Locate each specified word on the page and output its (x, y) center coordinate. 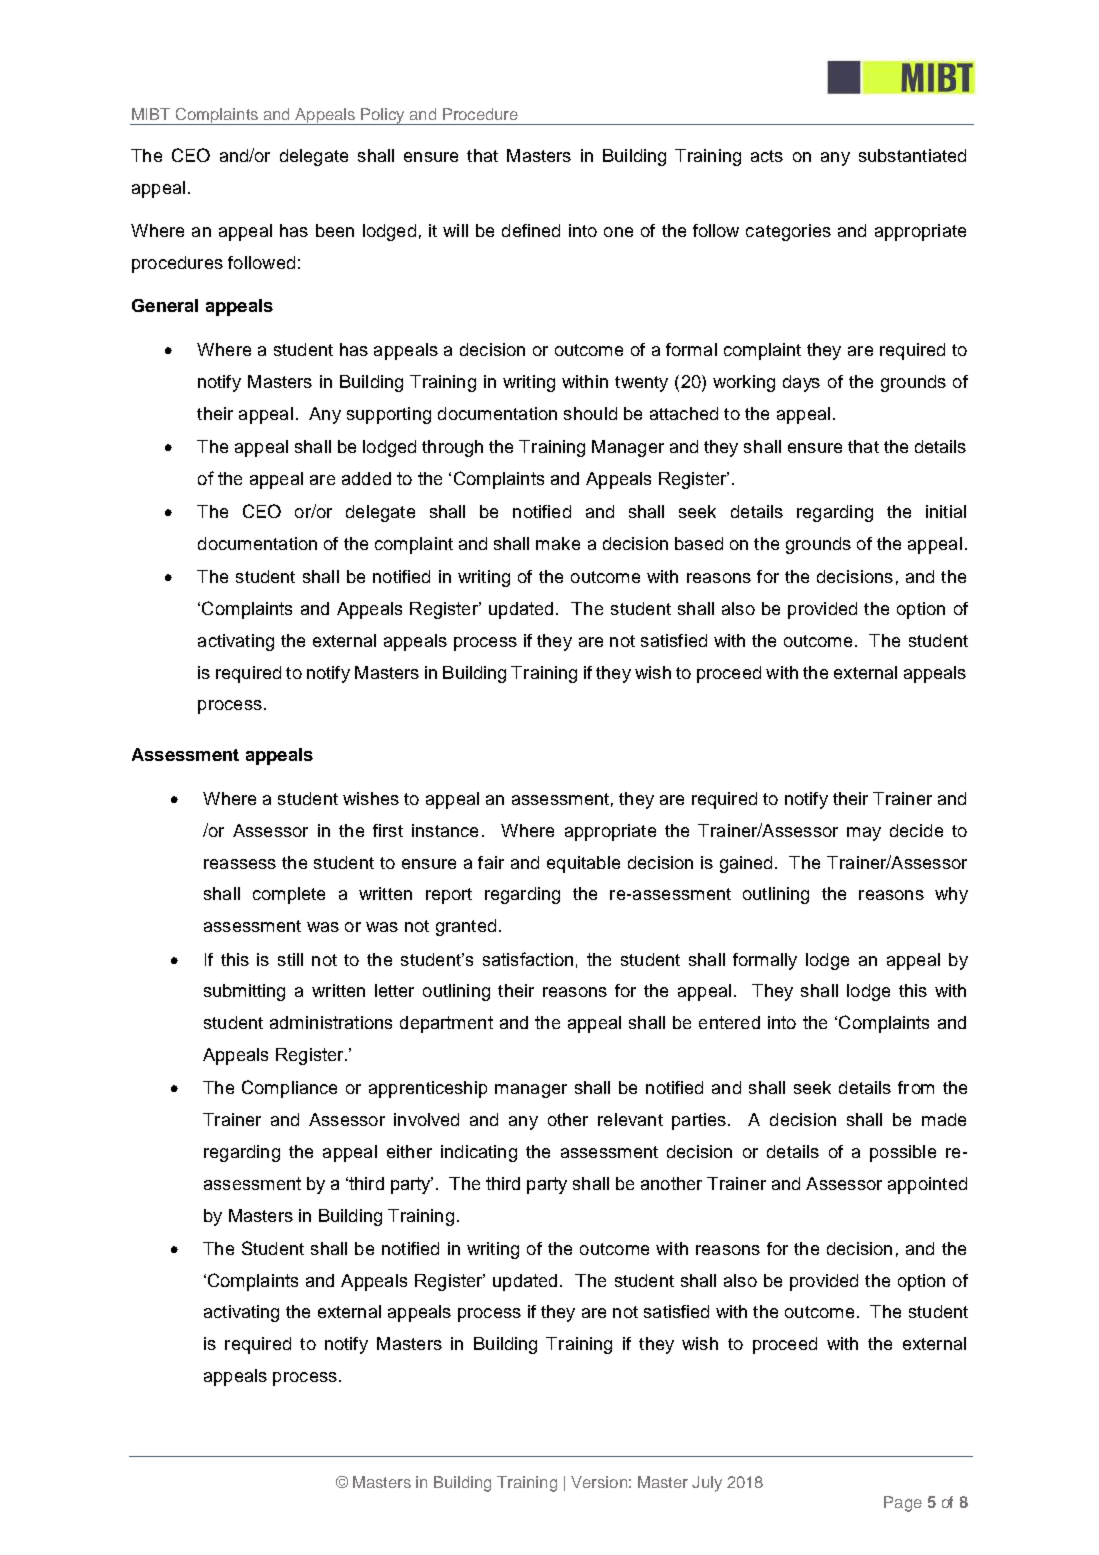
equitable (583, 864)
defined (531, 230)
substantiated (912, 155)
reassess (240, 864)
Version (599, 1482)
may (864, 834)
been (335, 230)
